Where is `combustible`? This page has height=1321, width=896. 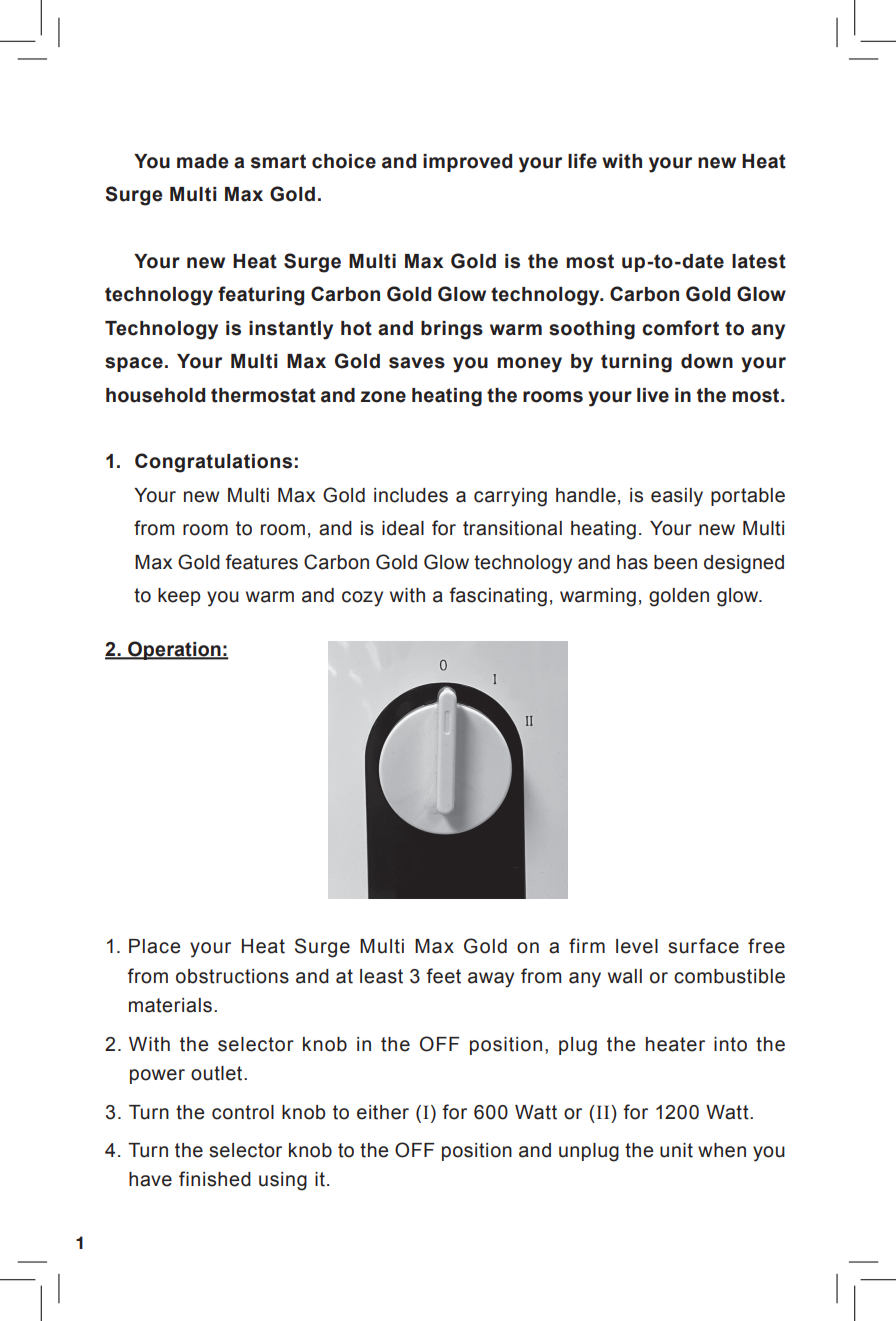
combustible is located at coordinates (729, 976).
